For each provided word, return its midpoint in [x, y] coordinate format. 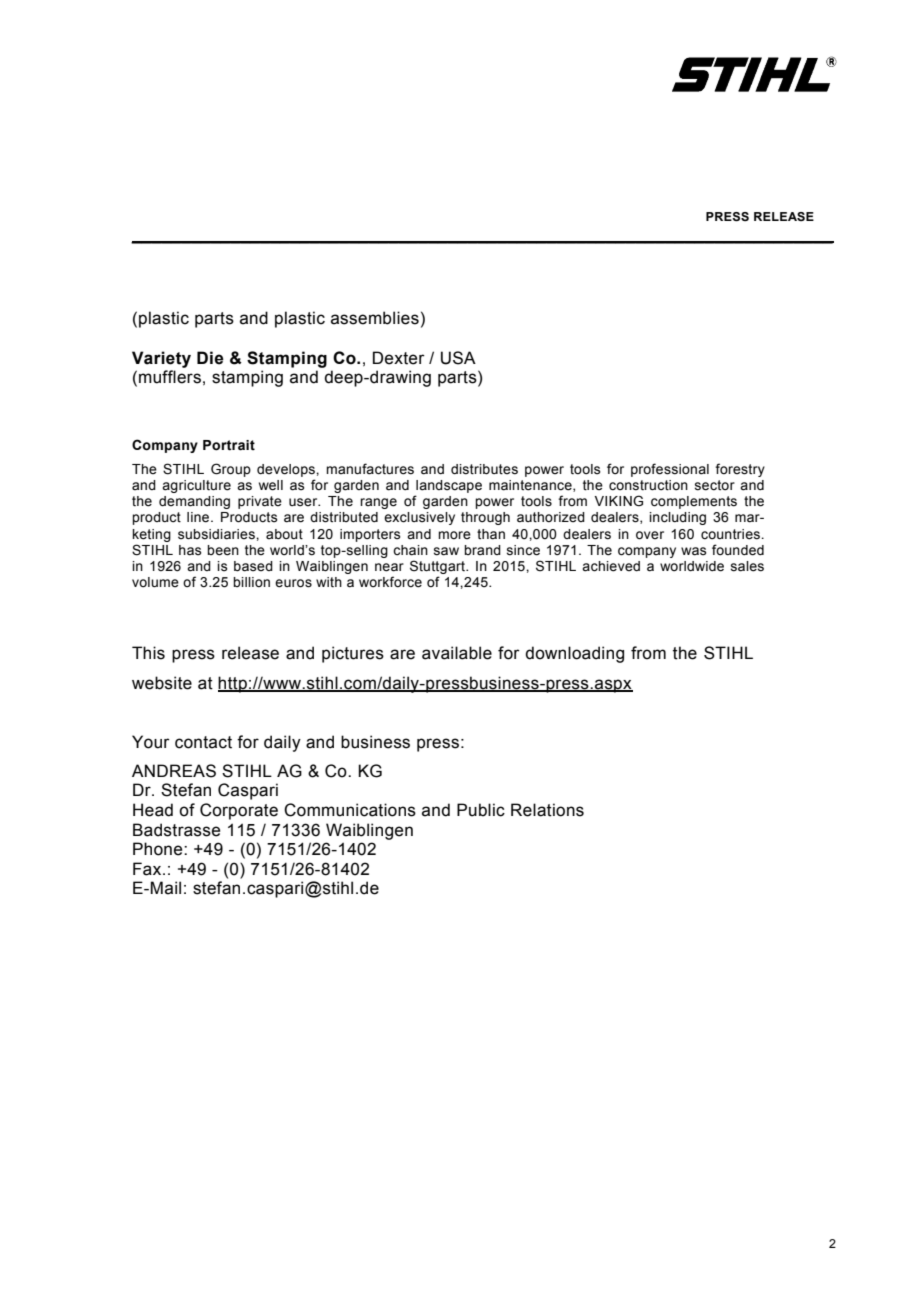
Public [481, 810]
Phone [159, 849]
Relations [547, 810]
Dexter [399, 358]
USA [458, 358]
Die [210, 358]
